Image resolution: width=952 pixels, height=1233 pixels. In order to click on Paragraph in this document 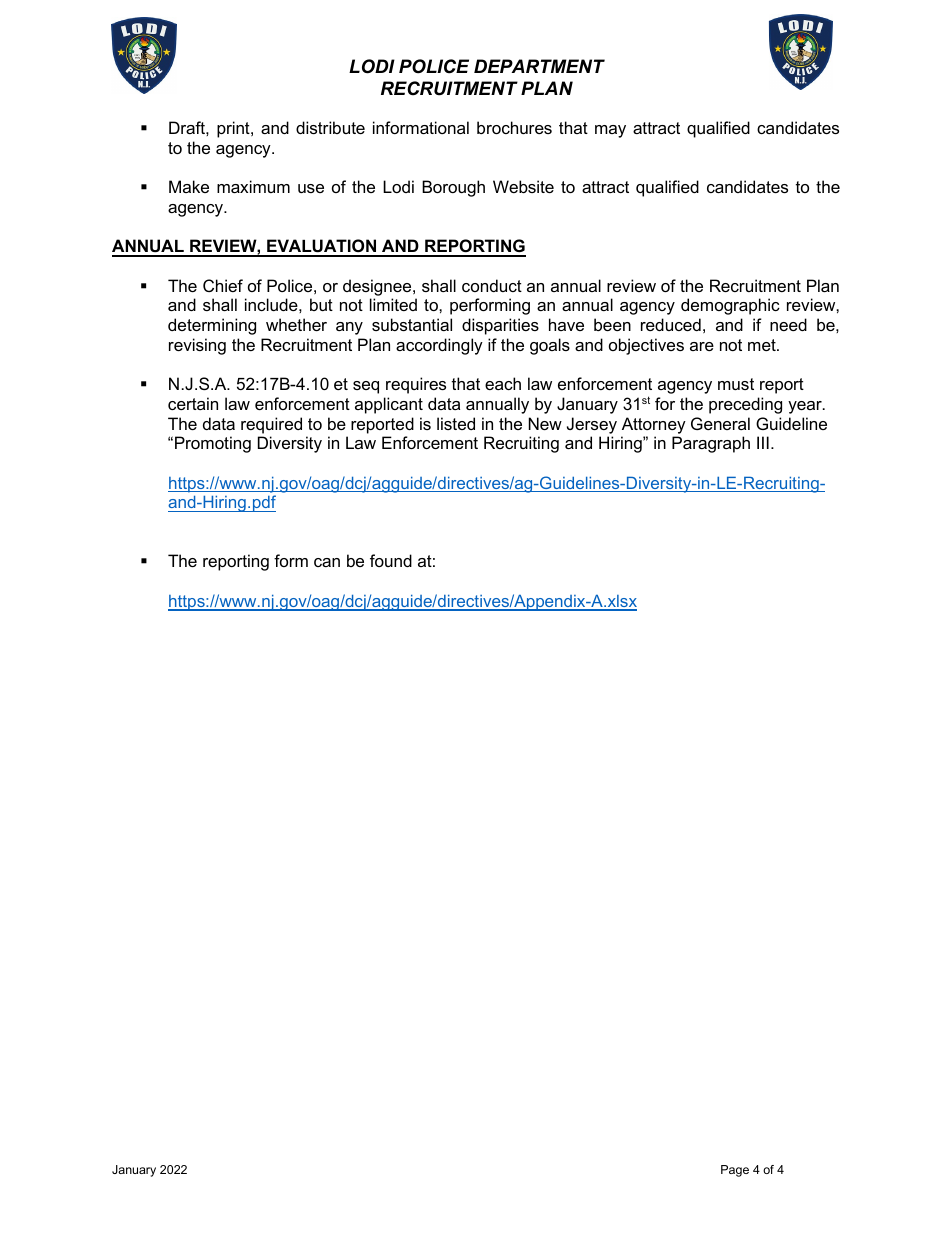, I will do `click(711, 444)`.
